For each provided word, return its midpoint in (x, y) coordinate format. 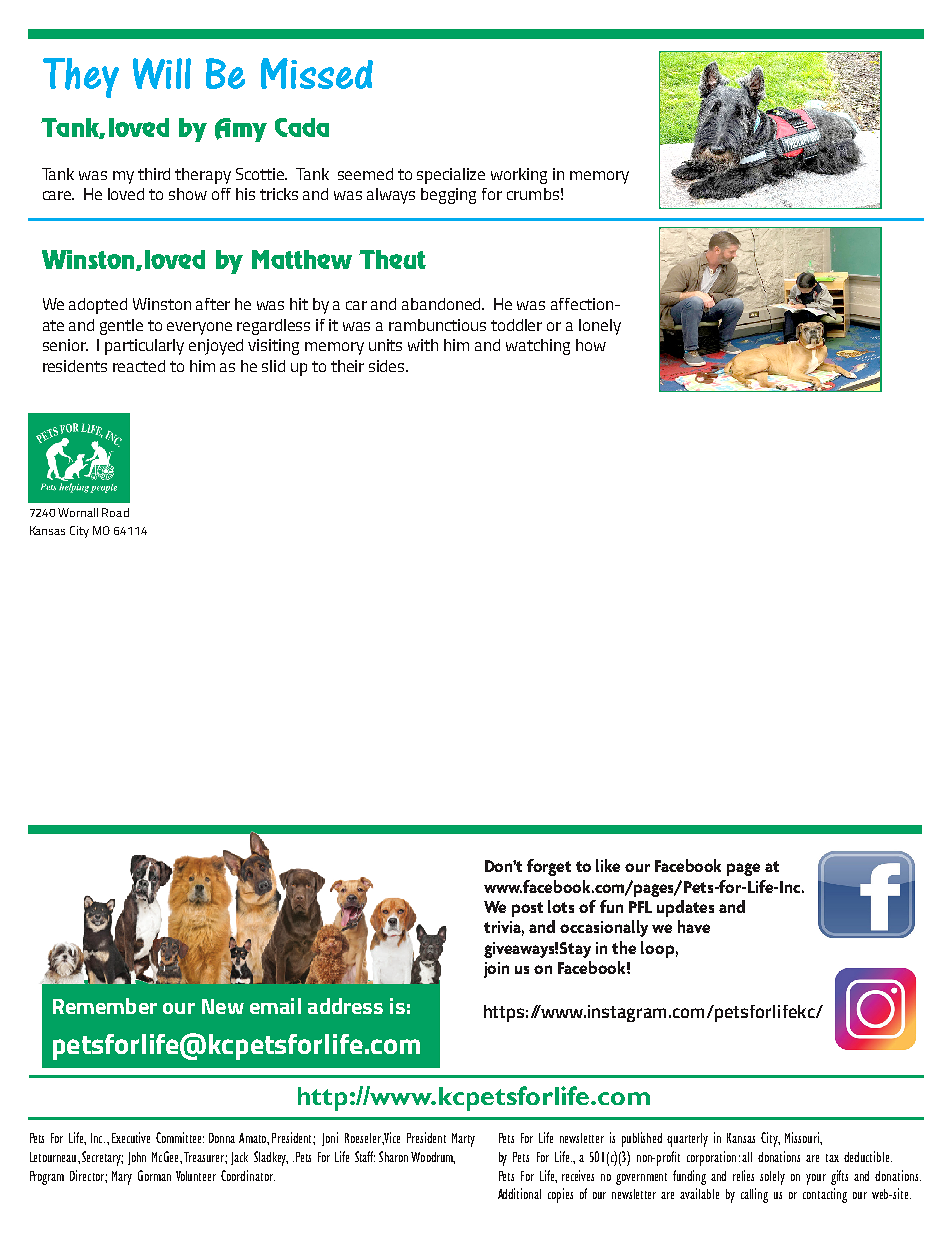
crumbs (533, 194)
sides (388, 366)
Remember (105, 1006)
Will (162, 73)
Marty (463, 1140)
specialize (451, 176)
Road (115, 512)
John (137, 1158)
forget (549, 867)
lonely (600, 327)
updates (685, 908)
